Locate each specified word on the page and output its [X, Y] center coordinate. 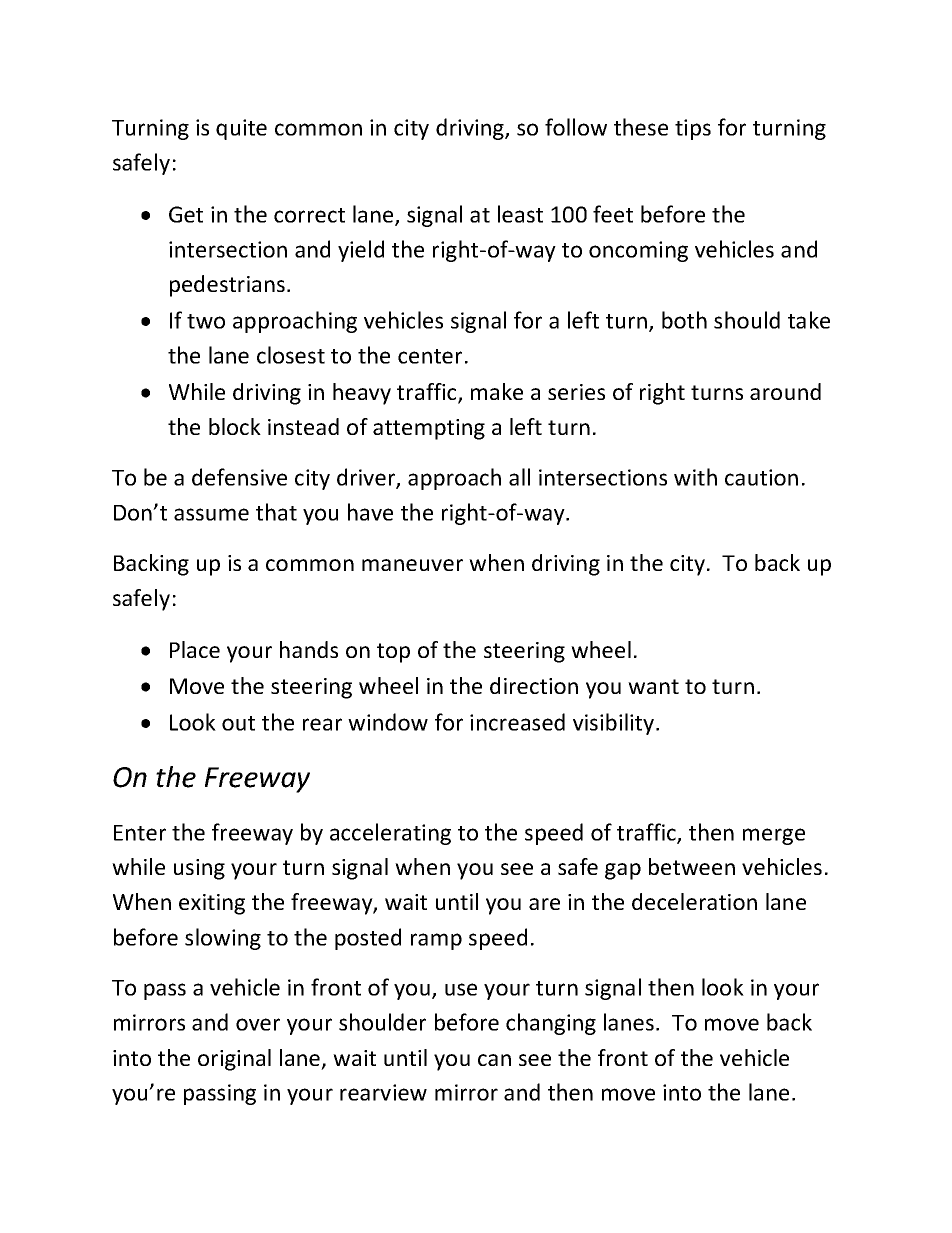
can [494, 1060]
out [238, 723]
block [235, 426]
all [519, 477]
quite [241, 129]
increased [517, 722]
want [653, 686]
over [258, 1024]
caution [761, 477]
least [520, 214]
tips [693, 129]
